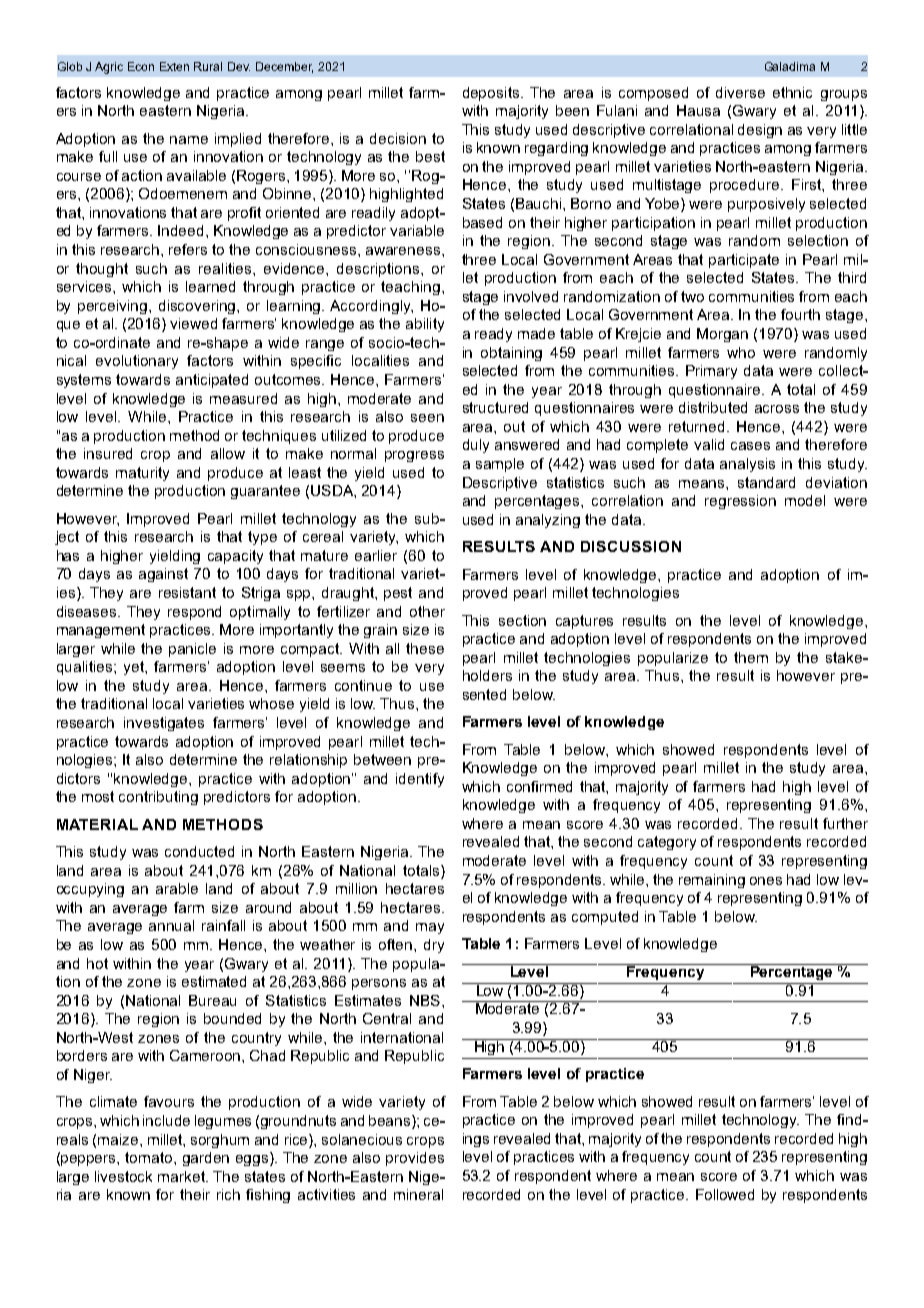 The width and height of the screenshot is (924, 1308). I want to click on diverse, so click(740, 92).
